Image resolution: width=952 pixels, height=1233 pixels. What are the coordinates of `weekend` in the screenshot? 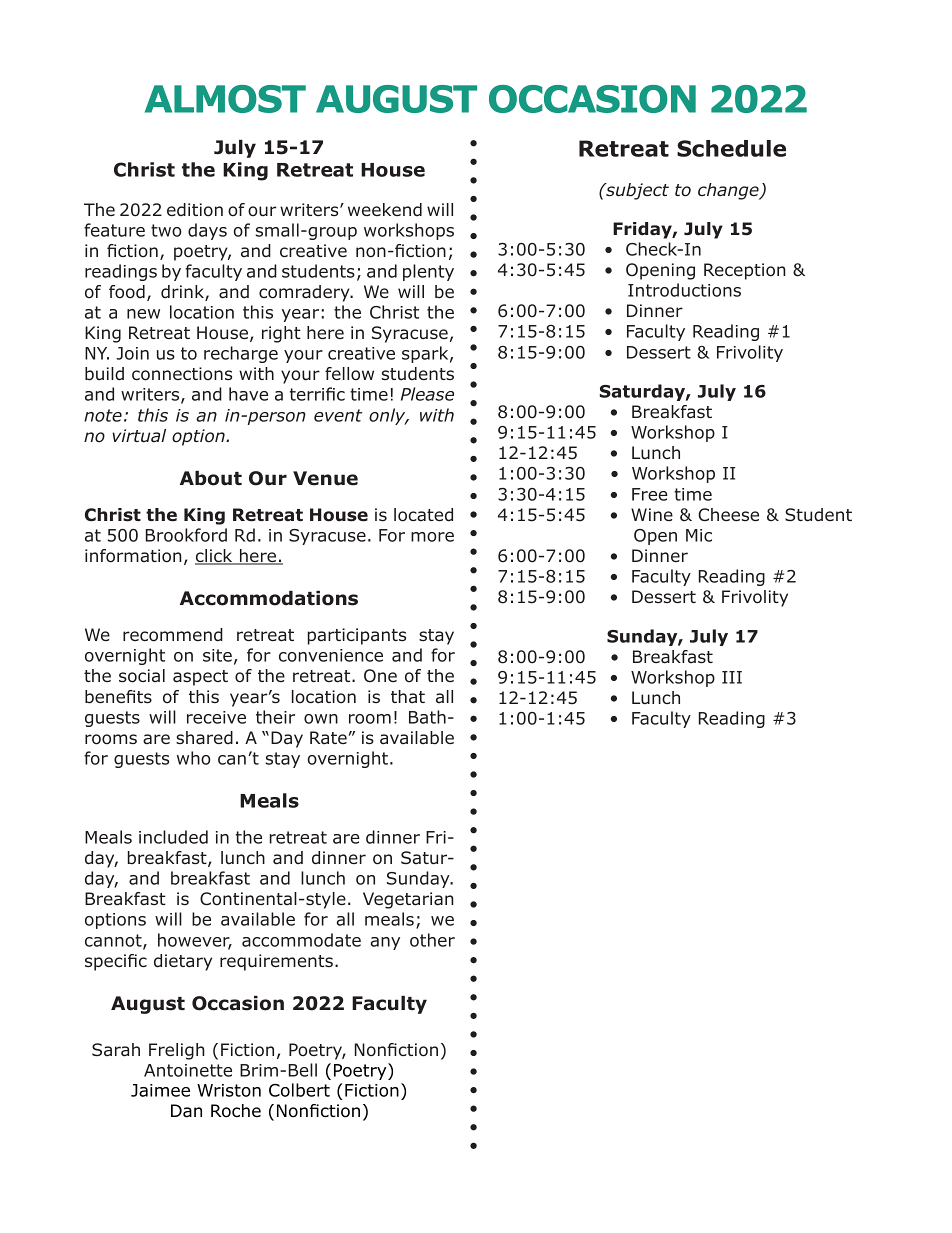 It's located at (385, 209).
